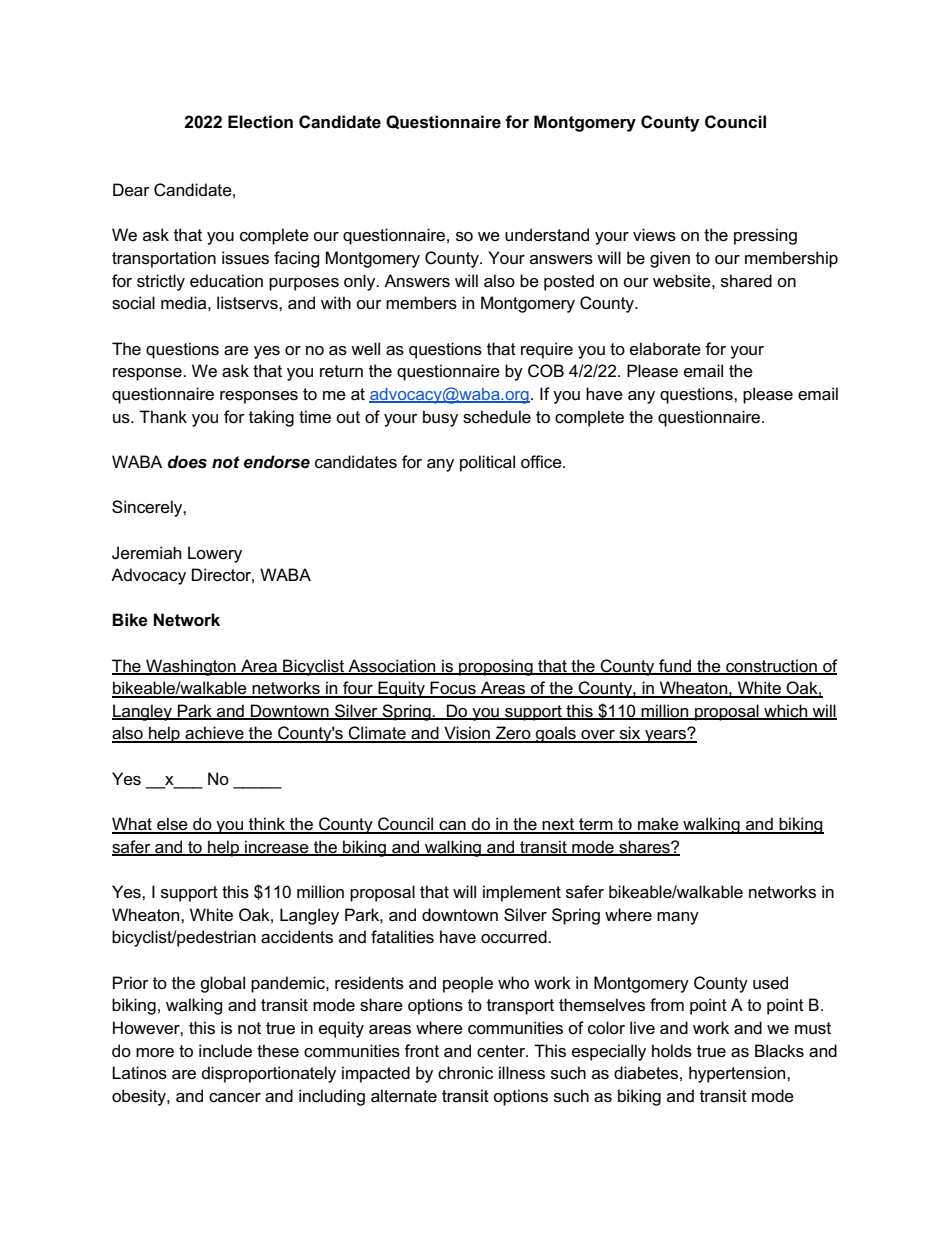  Describe the element at coordinates (465, 1073) in the screenshot. I see `chronic` at that location.
